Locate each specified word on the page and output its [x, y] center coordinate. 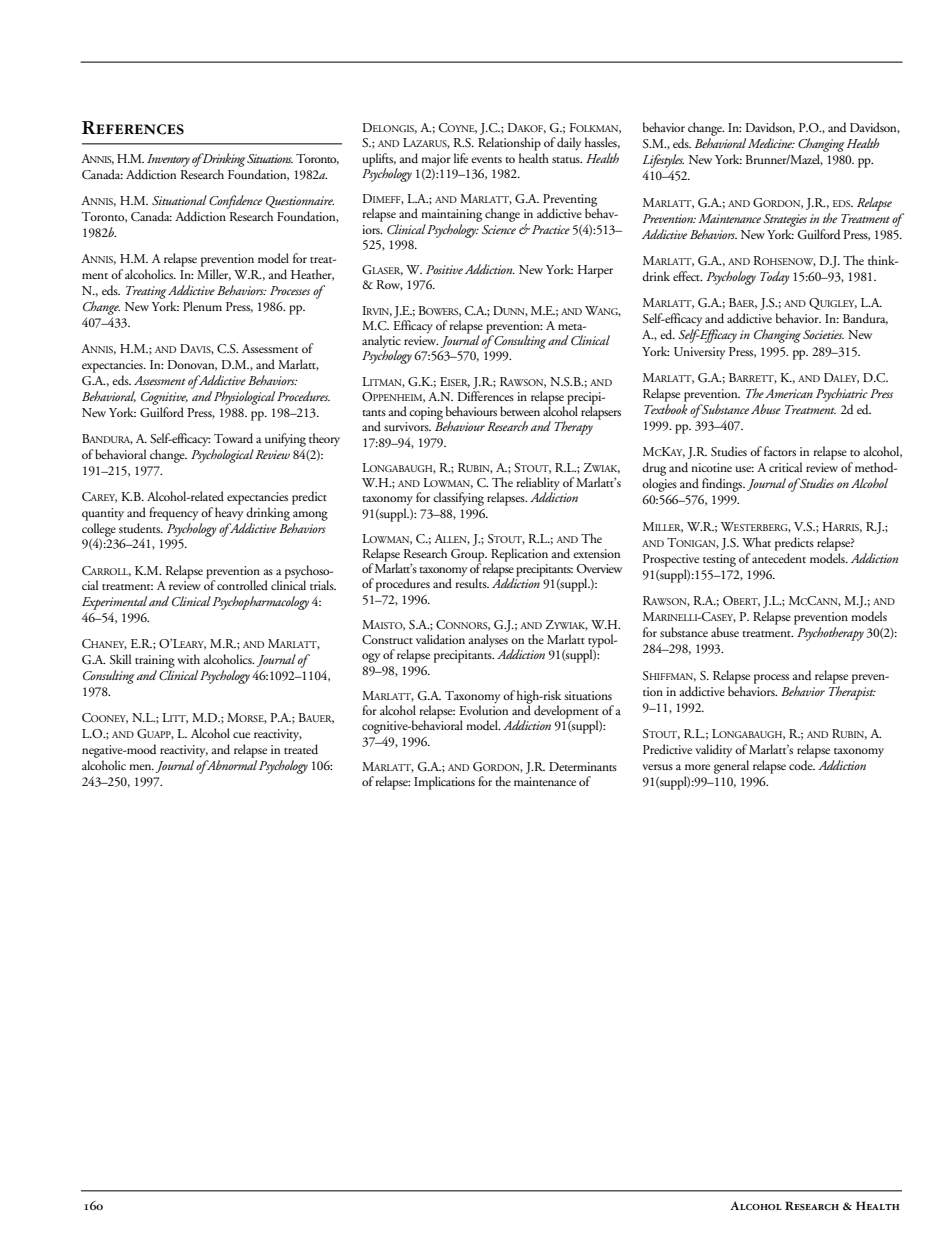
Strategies [785, 220]
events [486, 160]
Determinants [583, 766]
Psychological [222, 456]
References [133, 128]
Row [390, 285]
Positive [444, 269]
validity [713, 751]
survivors [407, 426]
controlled [242, 585]
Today [775, 278]
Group [469, 556]
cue [241, 735]
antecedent [779, 558]
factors [780, 451]
